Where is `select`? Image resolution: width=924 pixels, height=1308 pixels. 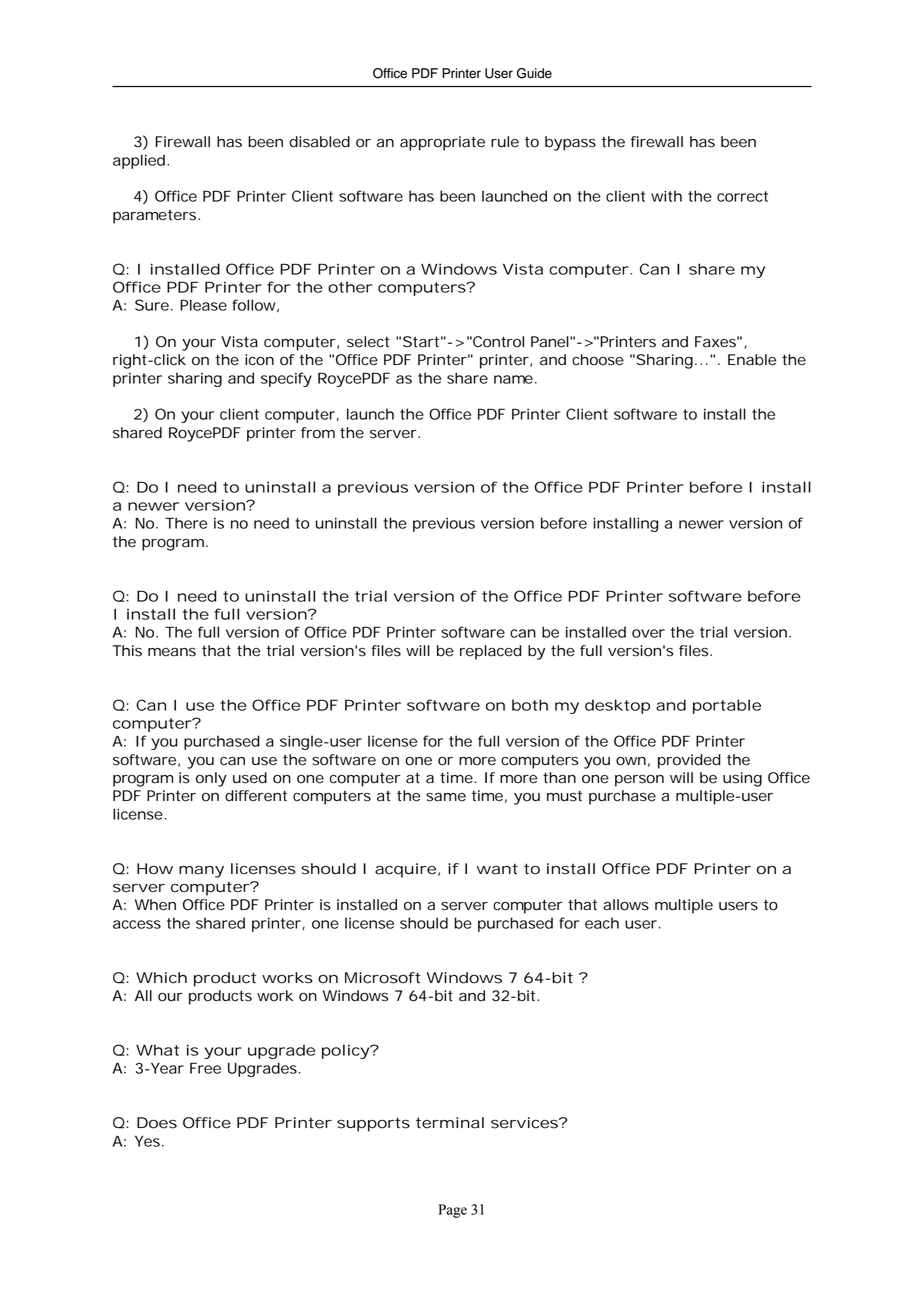
select is located at coordinates (368, 342).
